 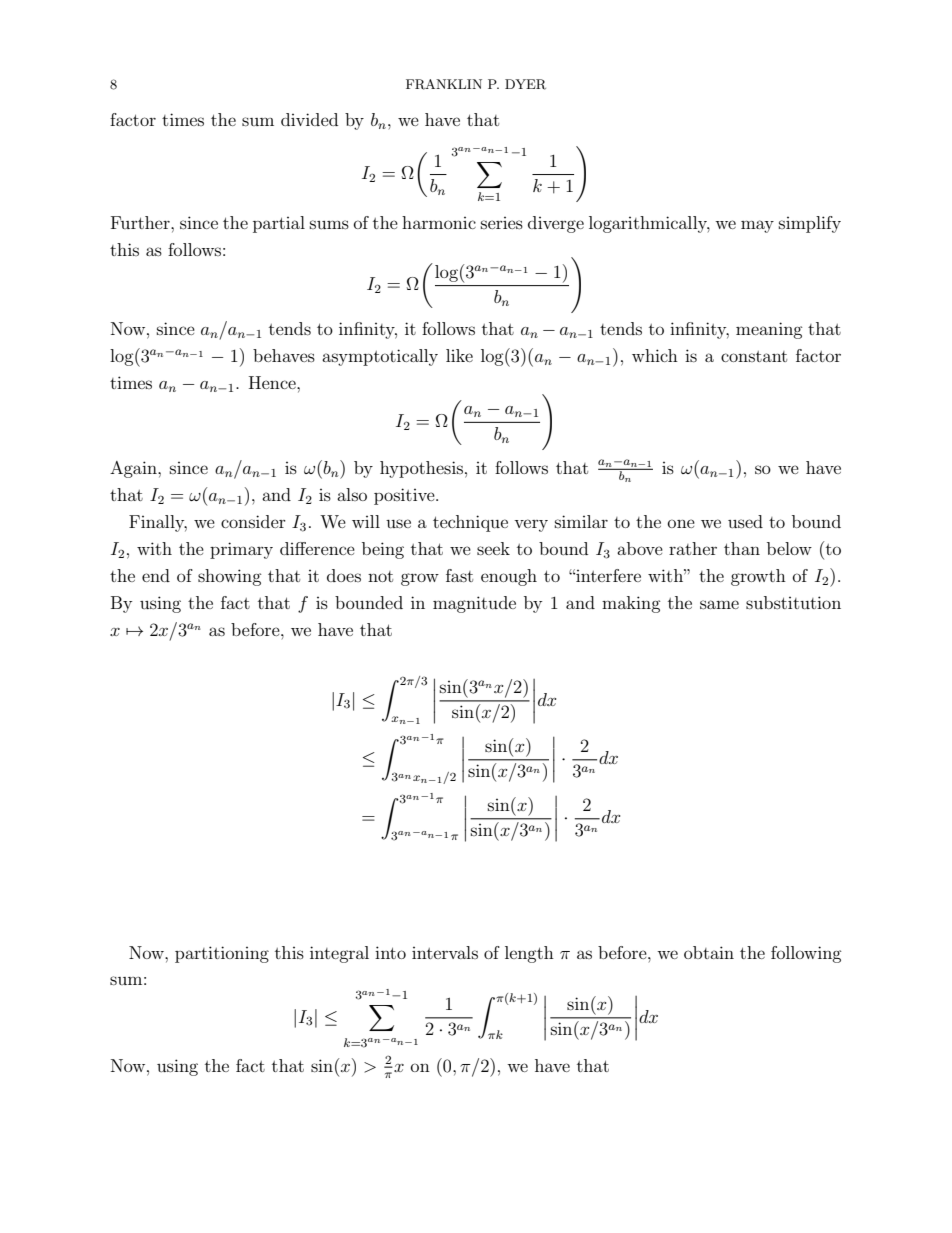 I want to click on partitioning, so click(x=222, y=954).
